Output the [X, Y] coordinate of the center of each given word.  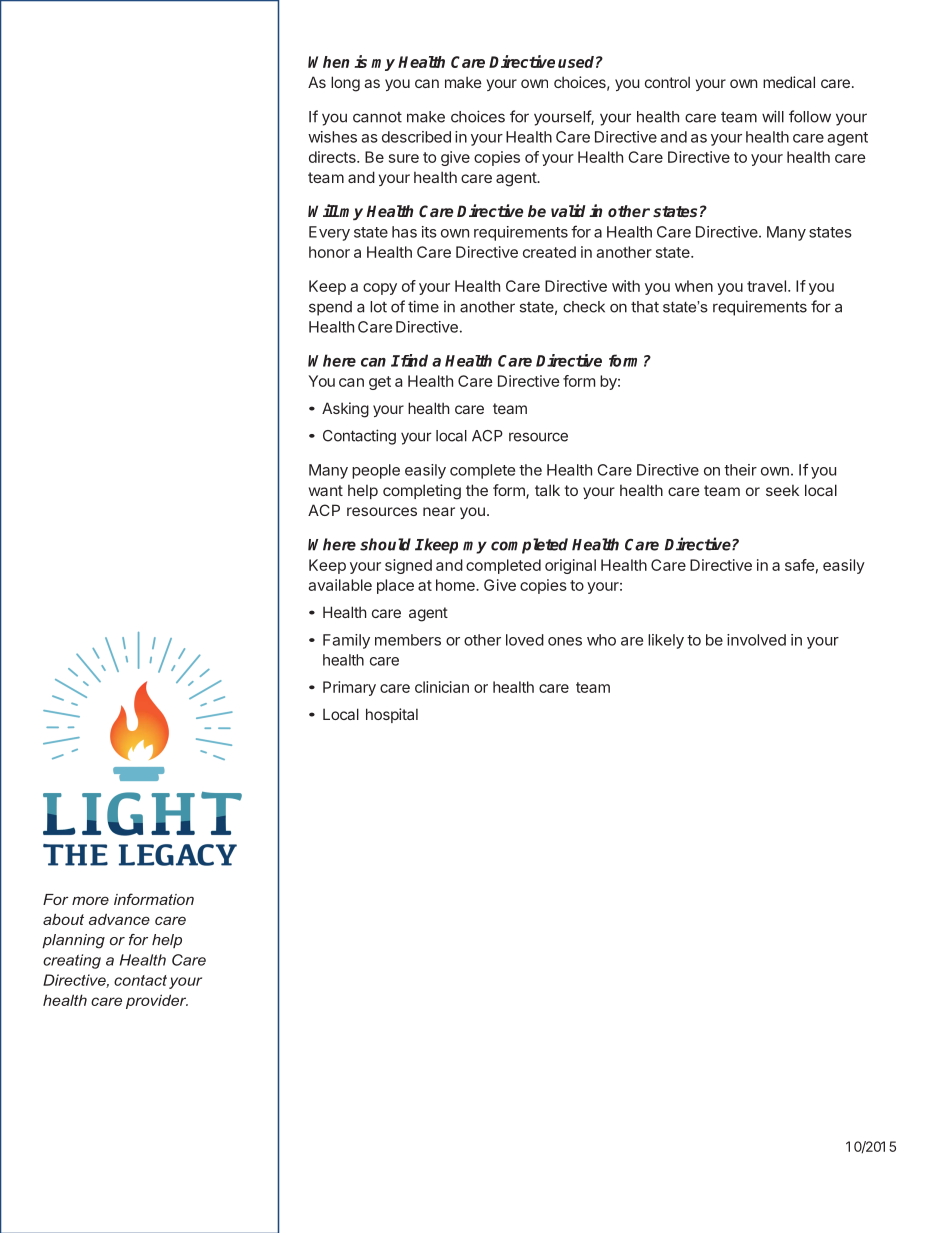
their [740, 470]
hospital [392, 715]
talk [547, 490]
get [380, 383]
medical [789, 82]
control [667, 82]
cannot [377, 117]
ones [565, 641]
